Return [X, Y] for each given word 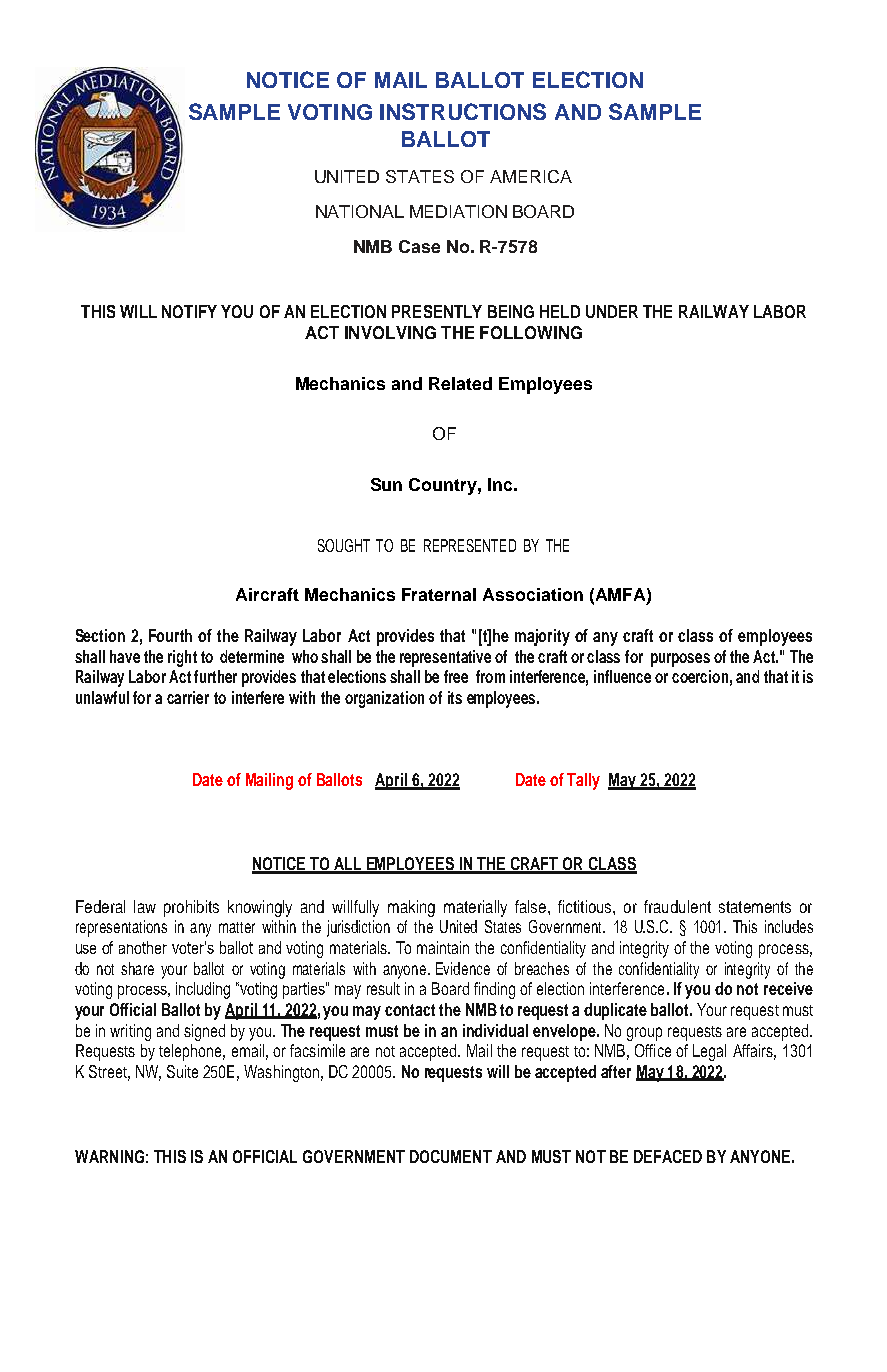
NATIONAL [360, 211]
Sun [386, 484]
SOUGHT [344, 545]
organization [384, 699]
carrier [188, 697]
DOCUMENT [451, 1156]
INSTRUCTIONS [463, 111]
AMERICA [531, 176]
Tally [583, 781]
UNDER [612, 311]
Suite [182, 1071]
